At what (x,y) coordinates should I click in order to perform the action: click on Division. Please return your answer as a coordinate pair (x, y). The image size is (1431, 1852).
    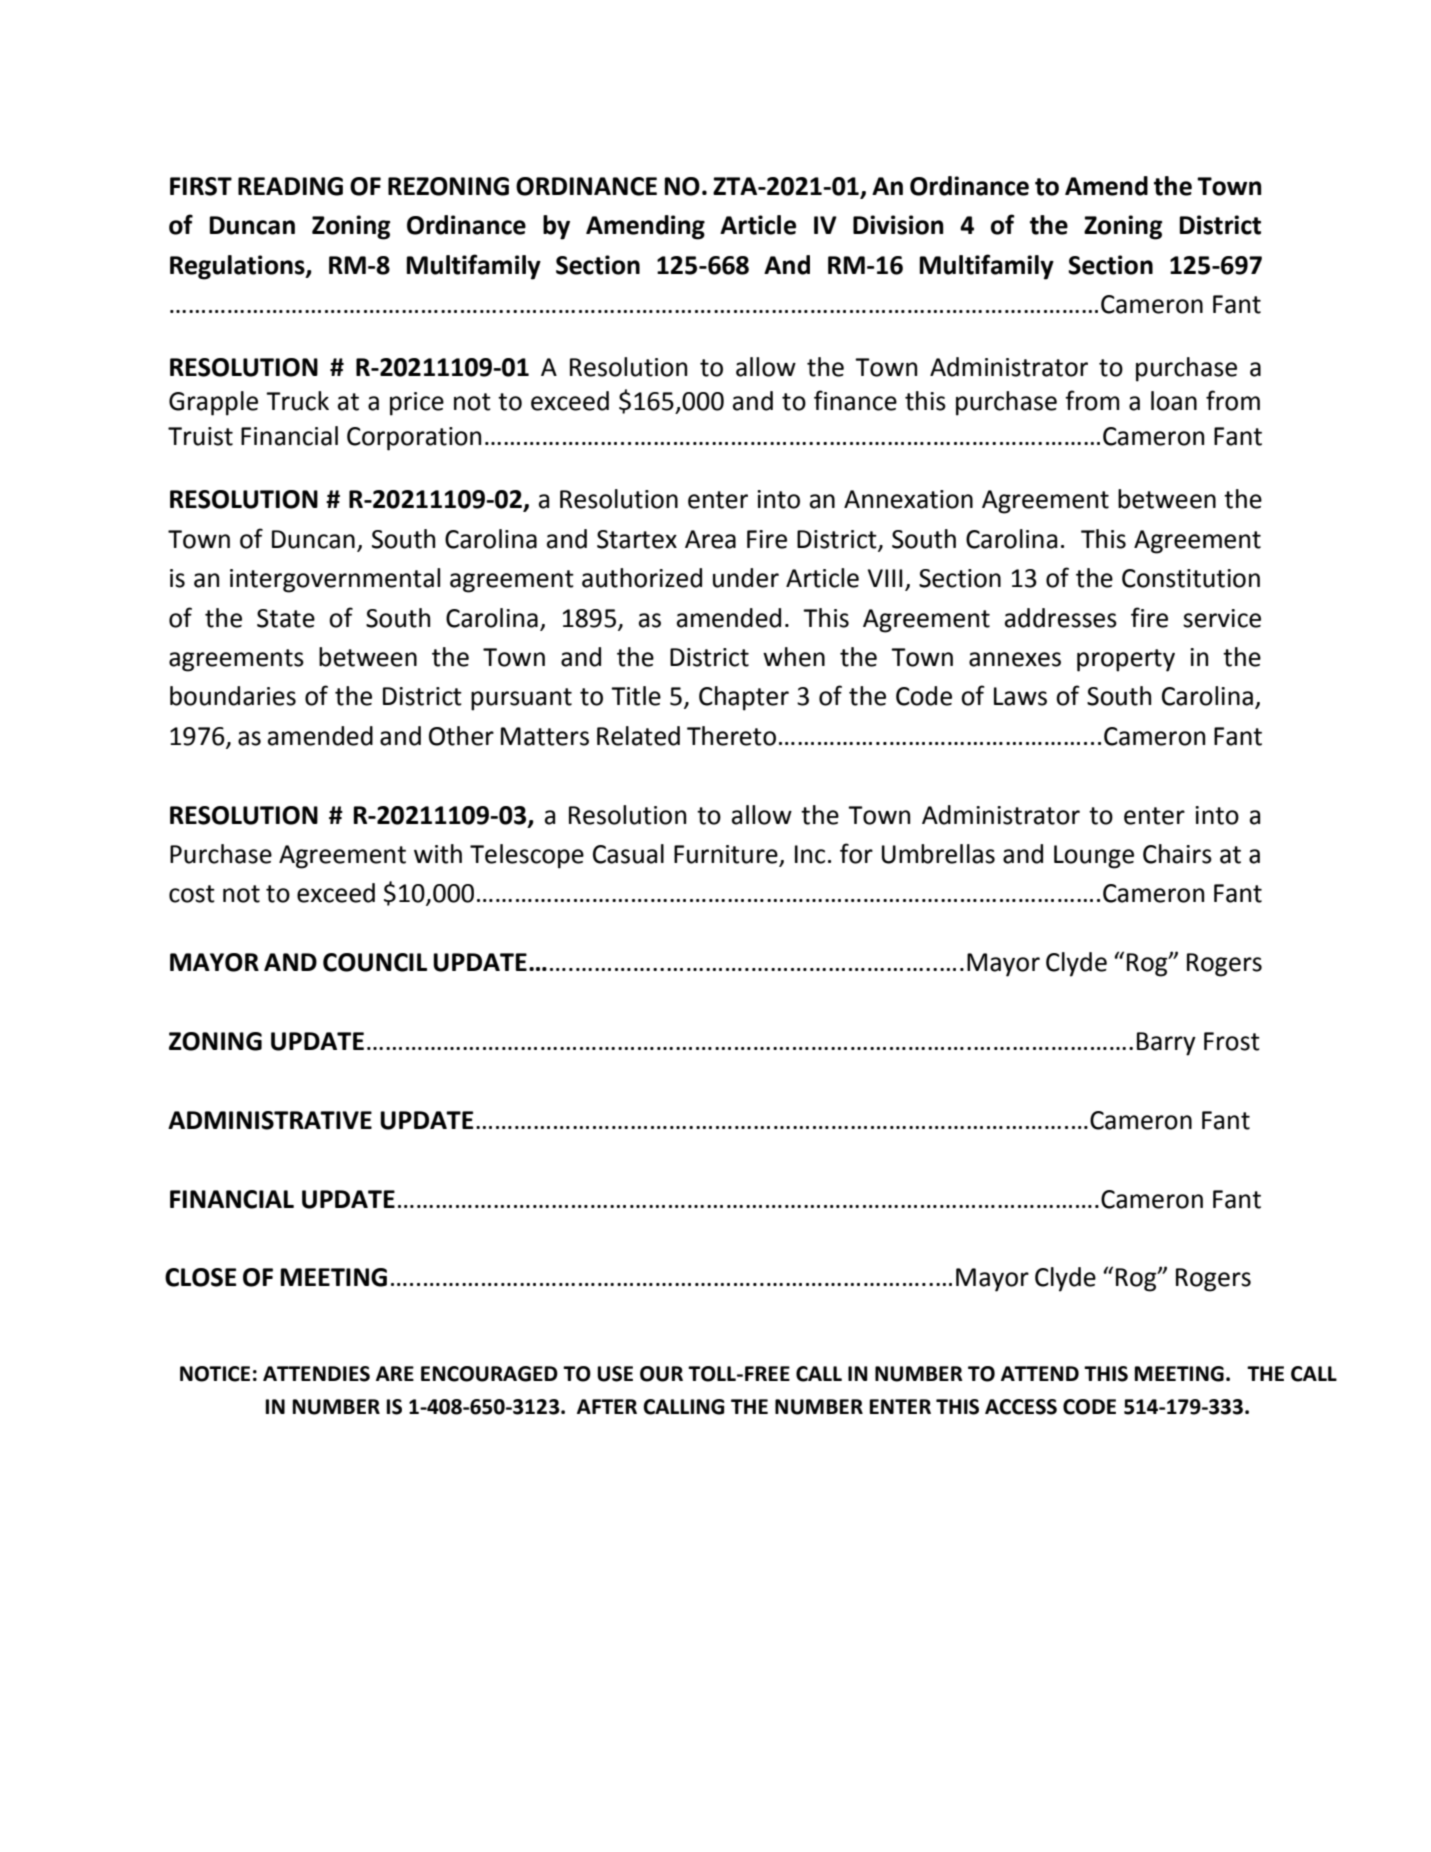
    Looking at the image, I should click on (898, 225).
